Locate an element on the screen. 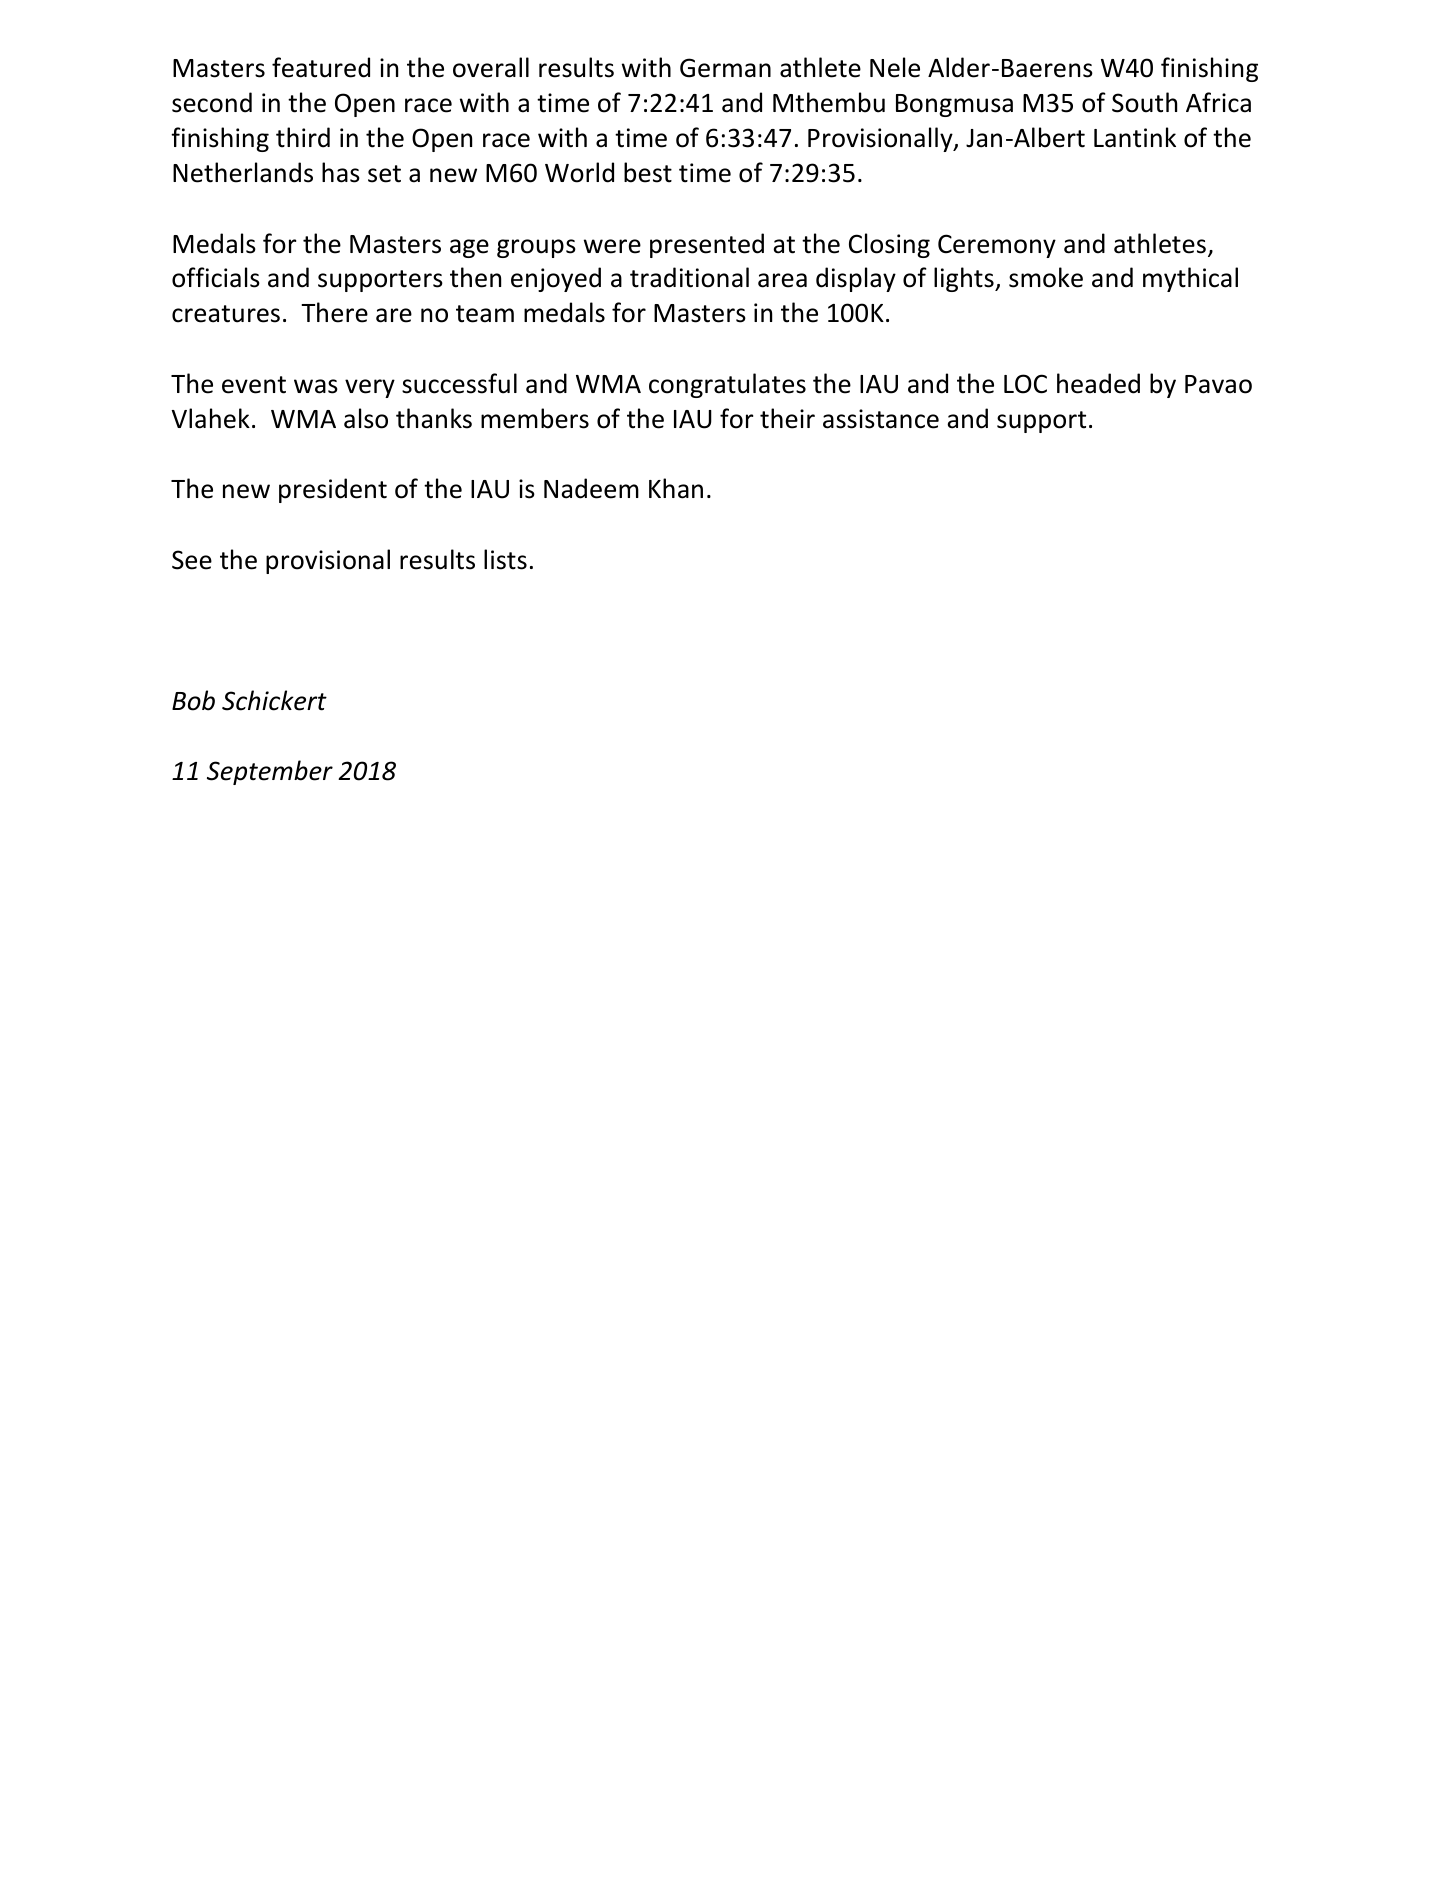  German is located at coordinates (725, 68).
